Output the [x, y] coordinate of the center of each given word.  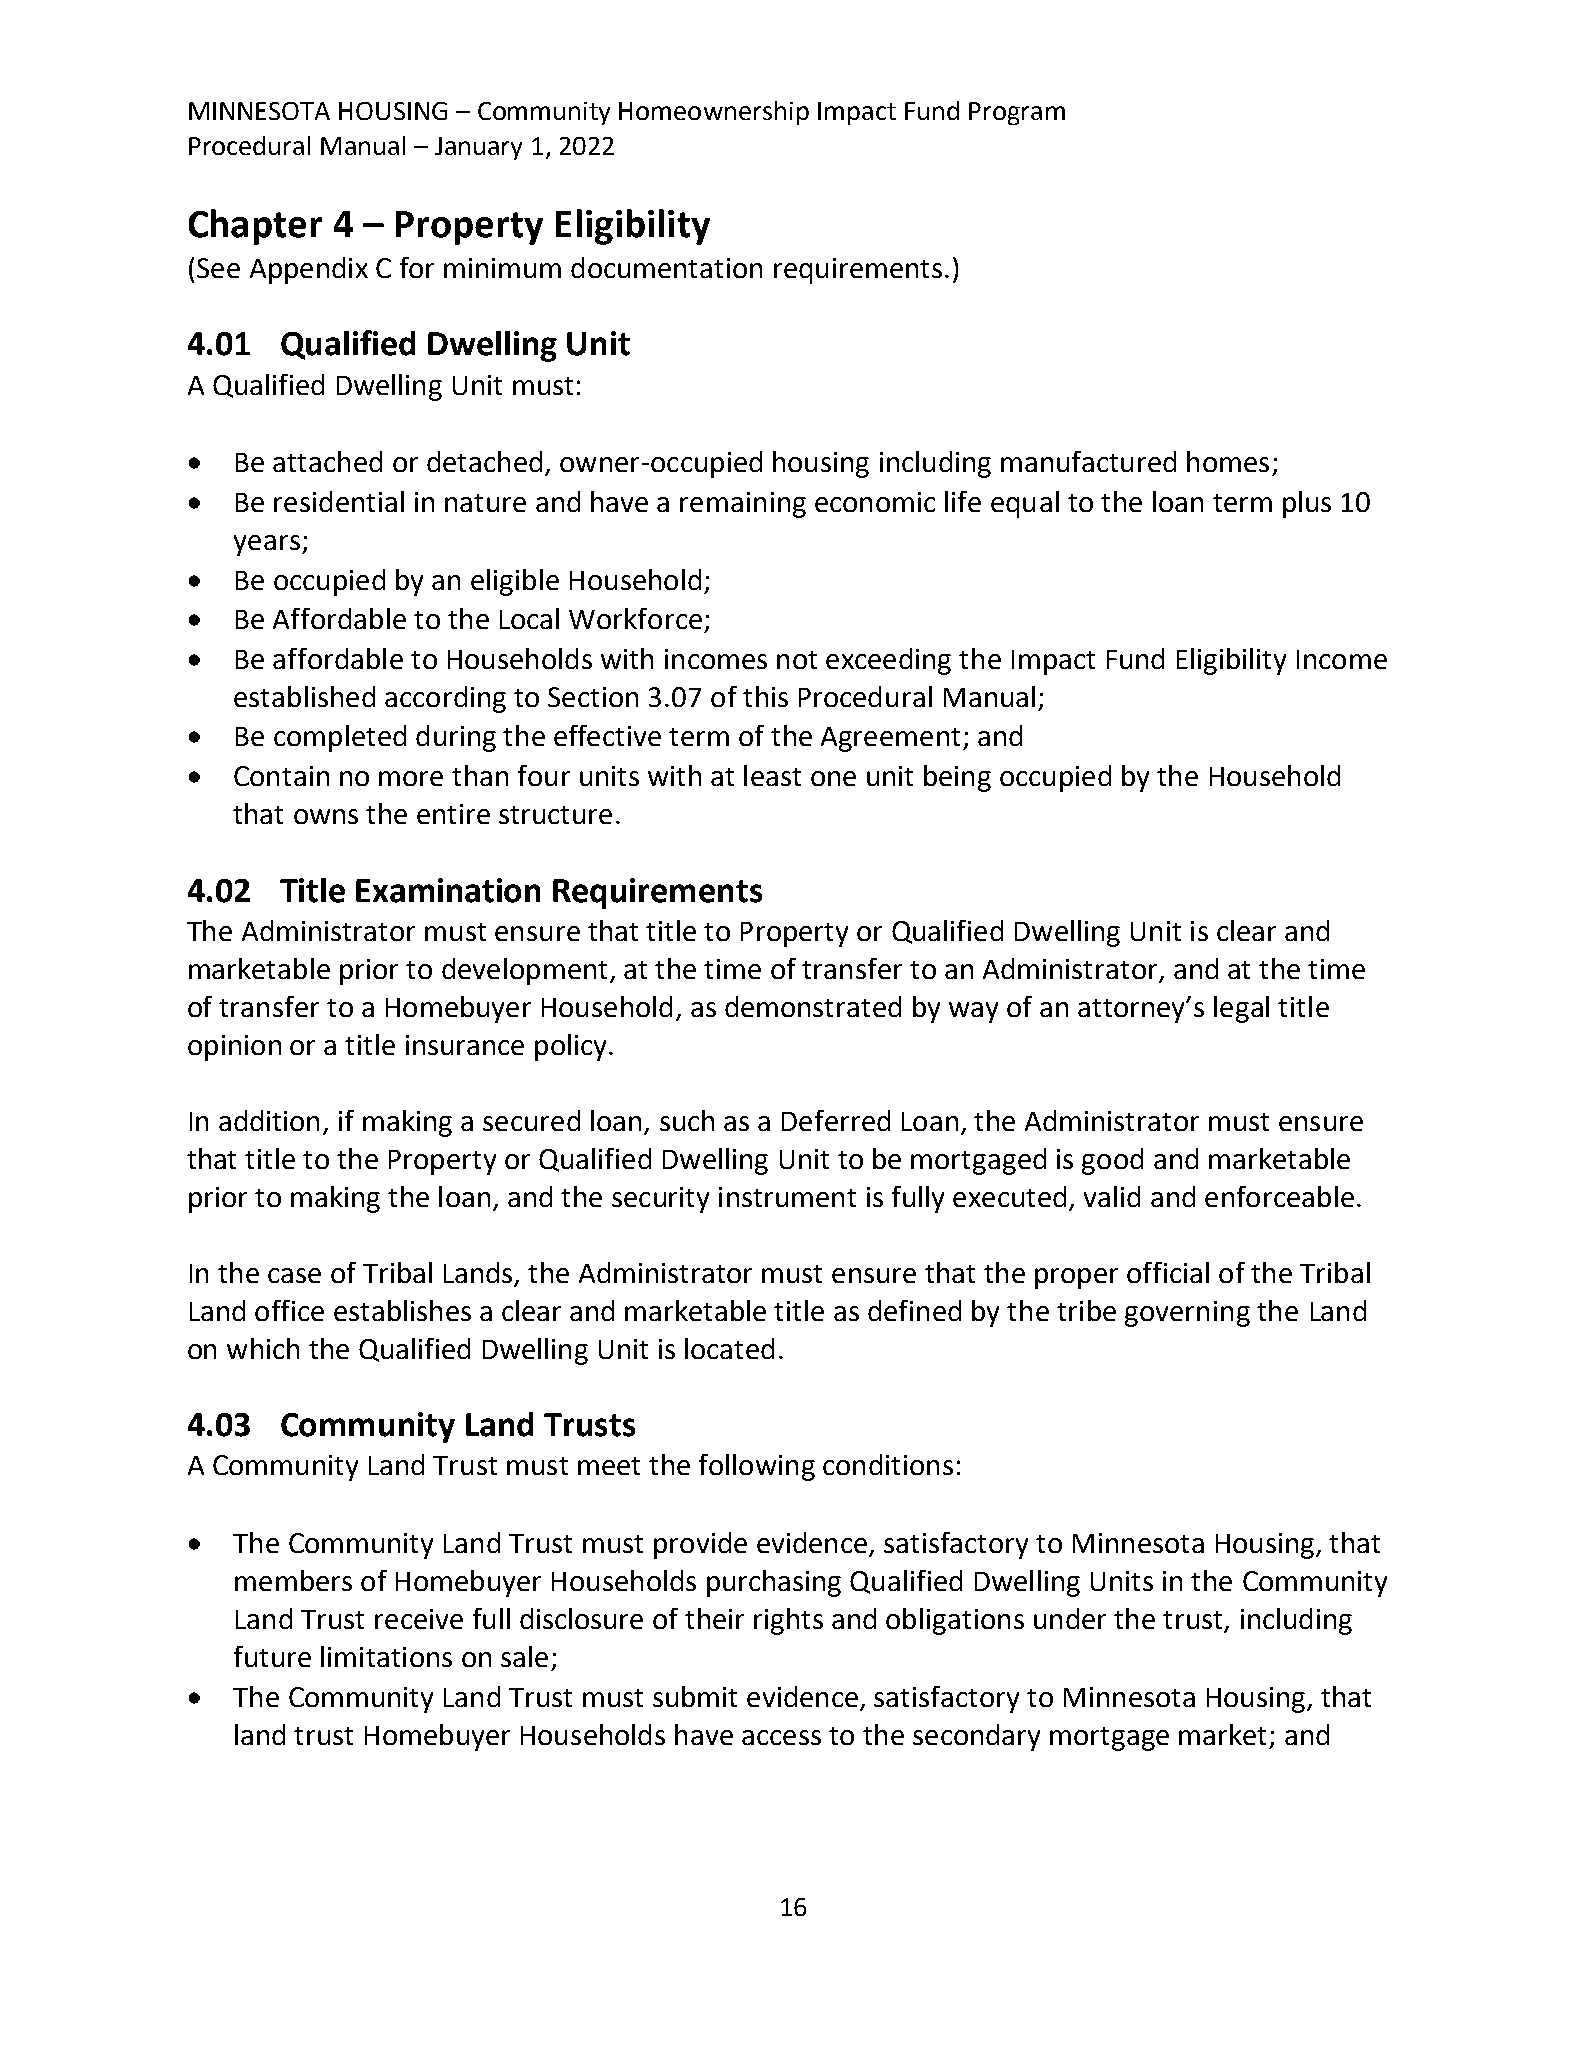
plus [1307, 504]
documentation [666, 267]
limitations [386, 1656]
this [765, 696]
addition [269, 1120]
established [304, 696]
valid [1112, 1196]
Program [1017, 113]
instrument [787, 1197]
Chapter [255, 227]
